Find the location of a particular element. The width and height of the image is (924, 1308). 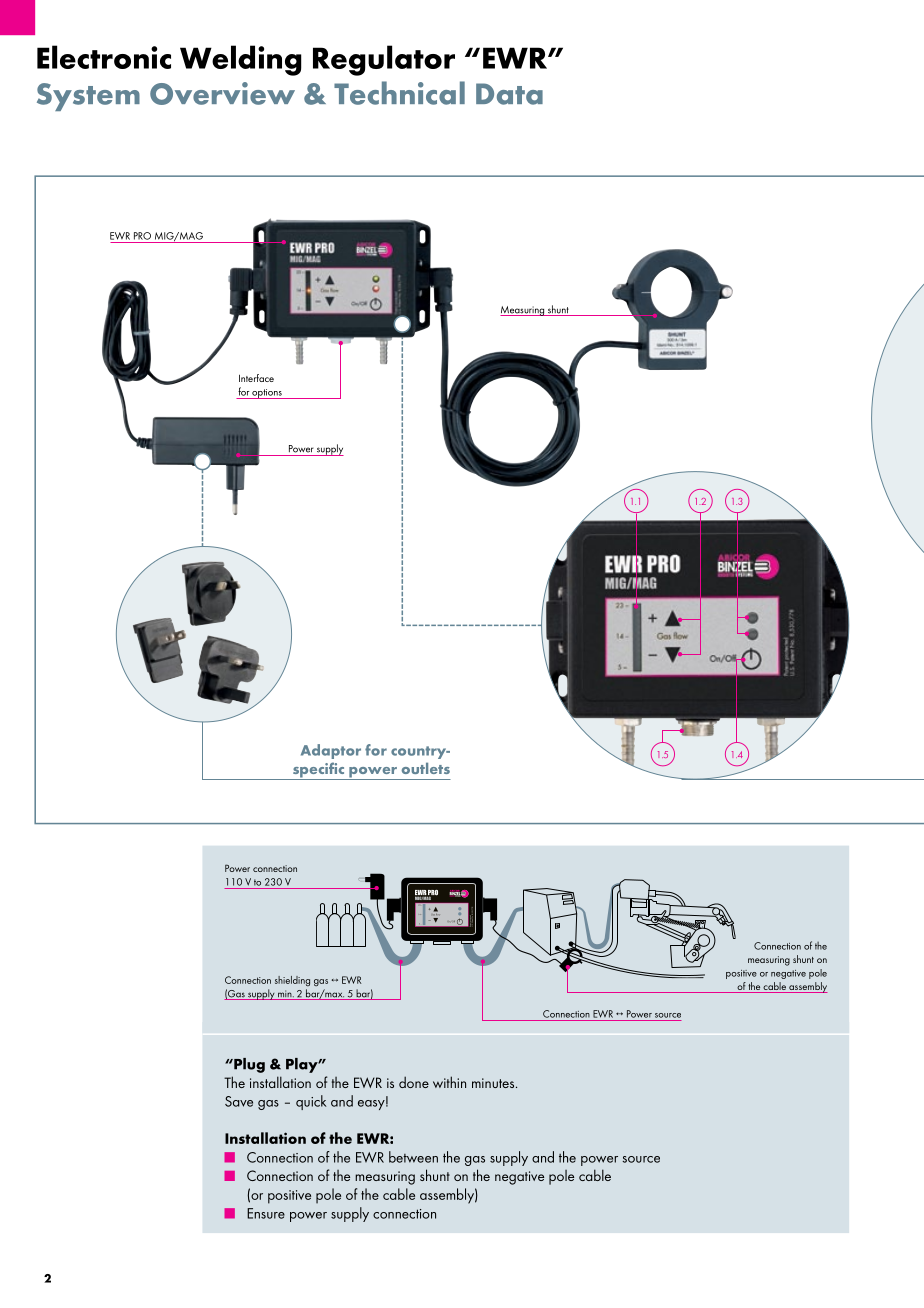

Data is located at coordinates (509, 94).
